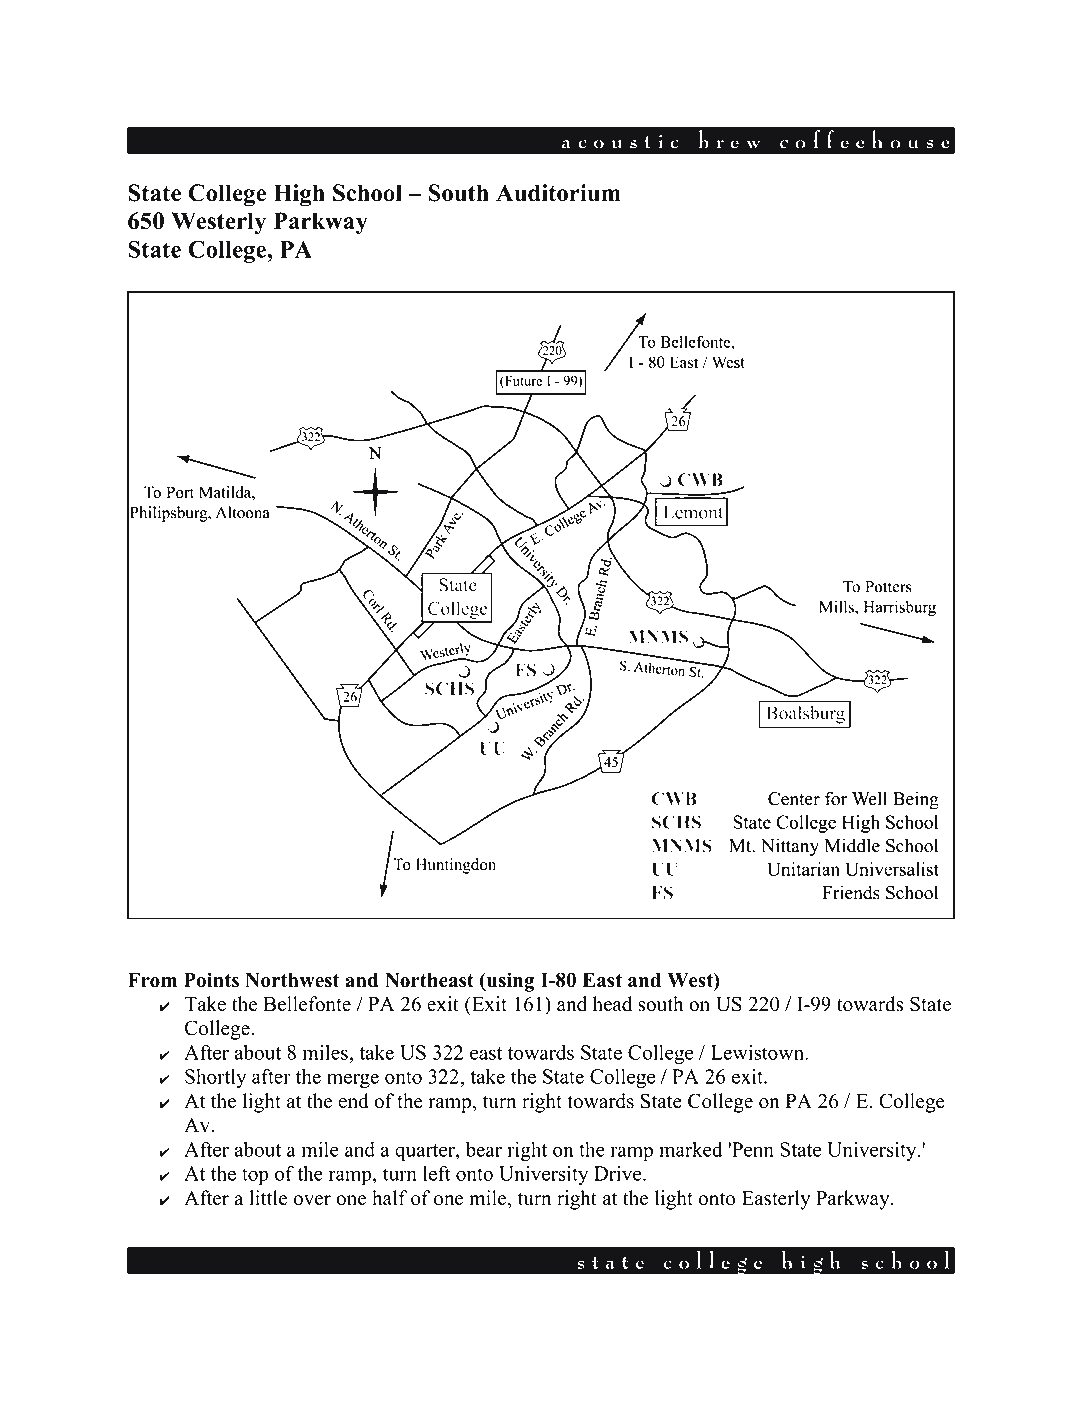  Describe the element at coordinates (255, 1176) in the screenshot. I see `top` at that location.
